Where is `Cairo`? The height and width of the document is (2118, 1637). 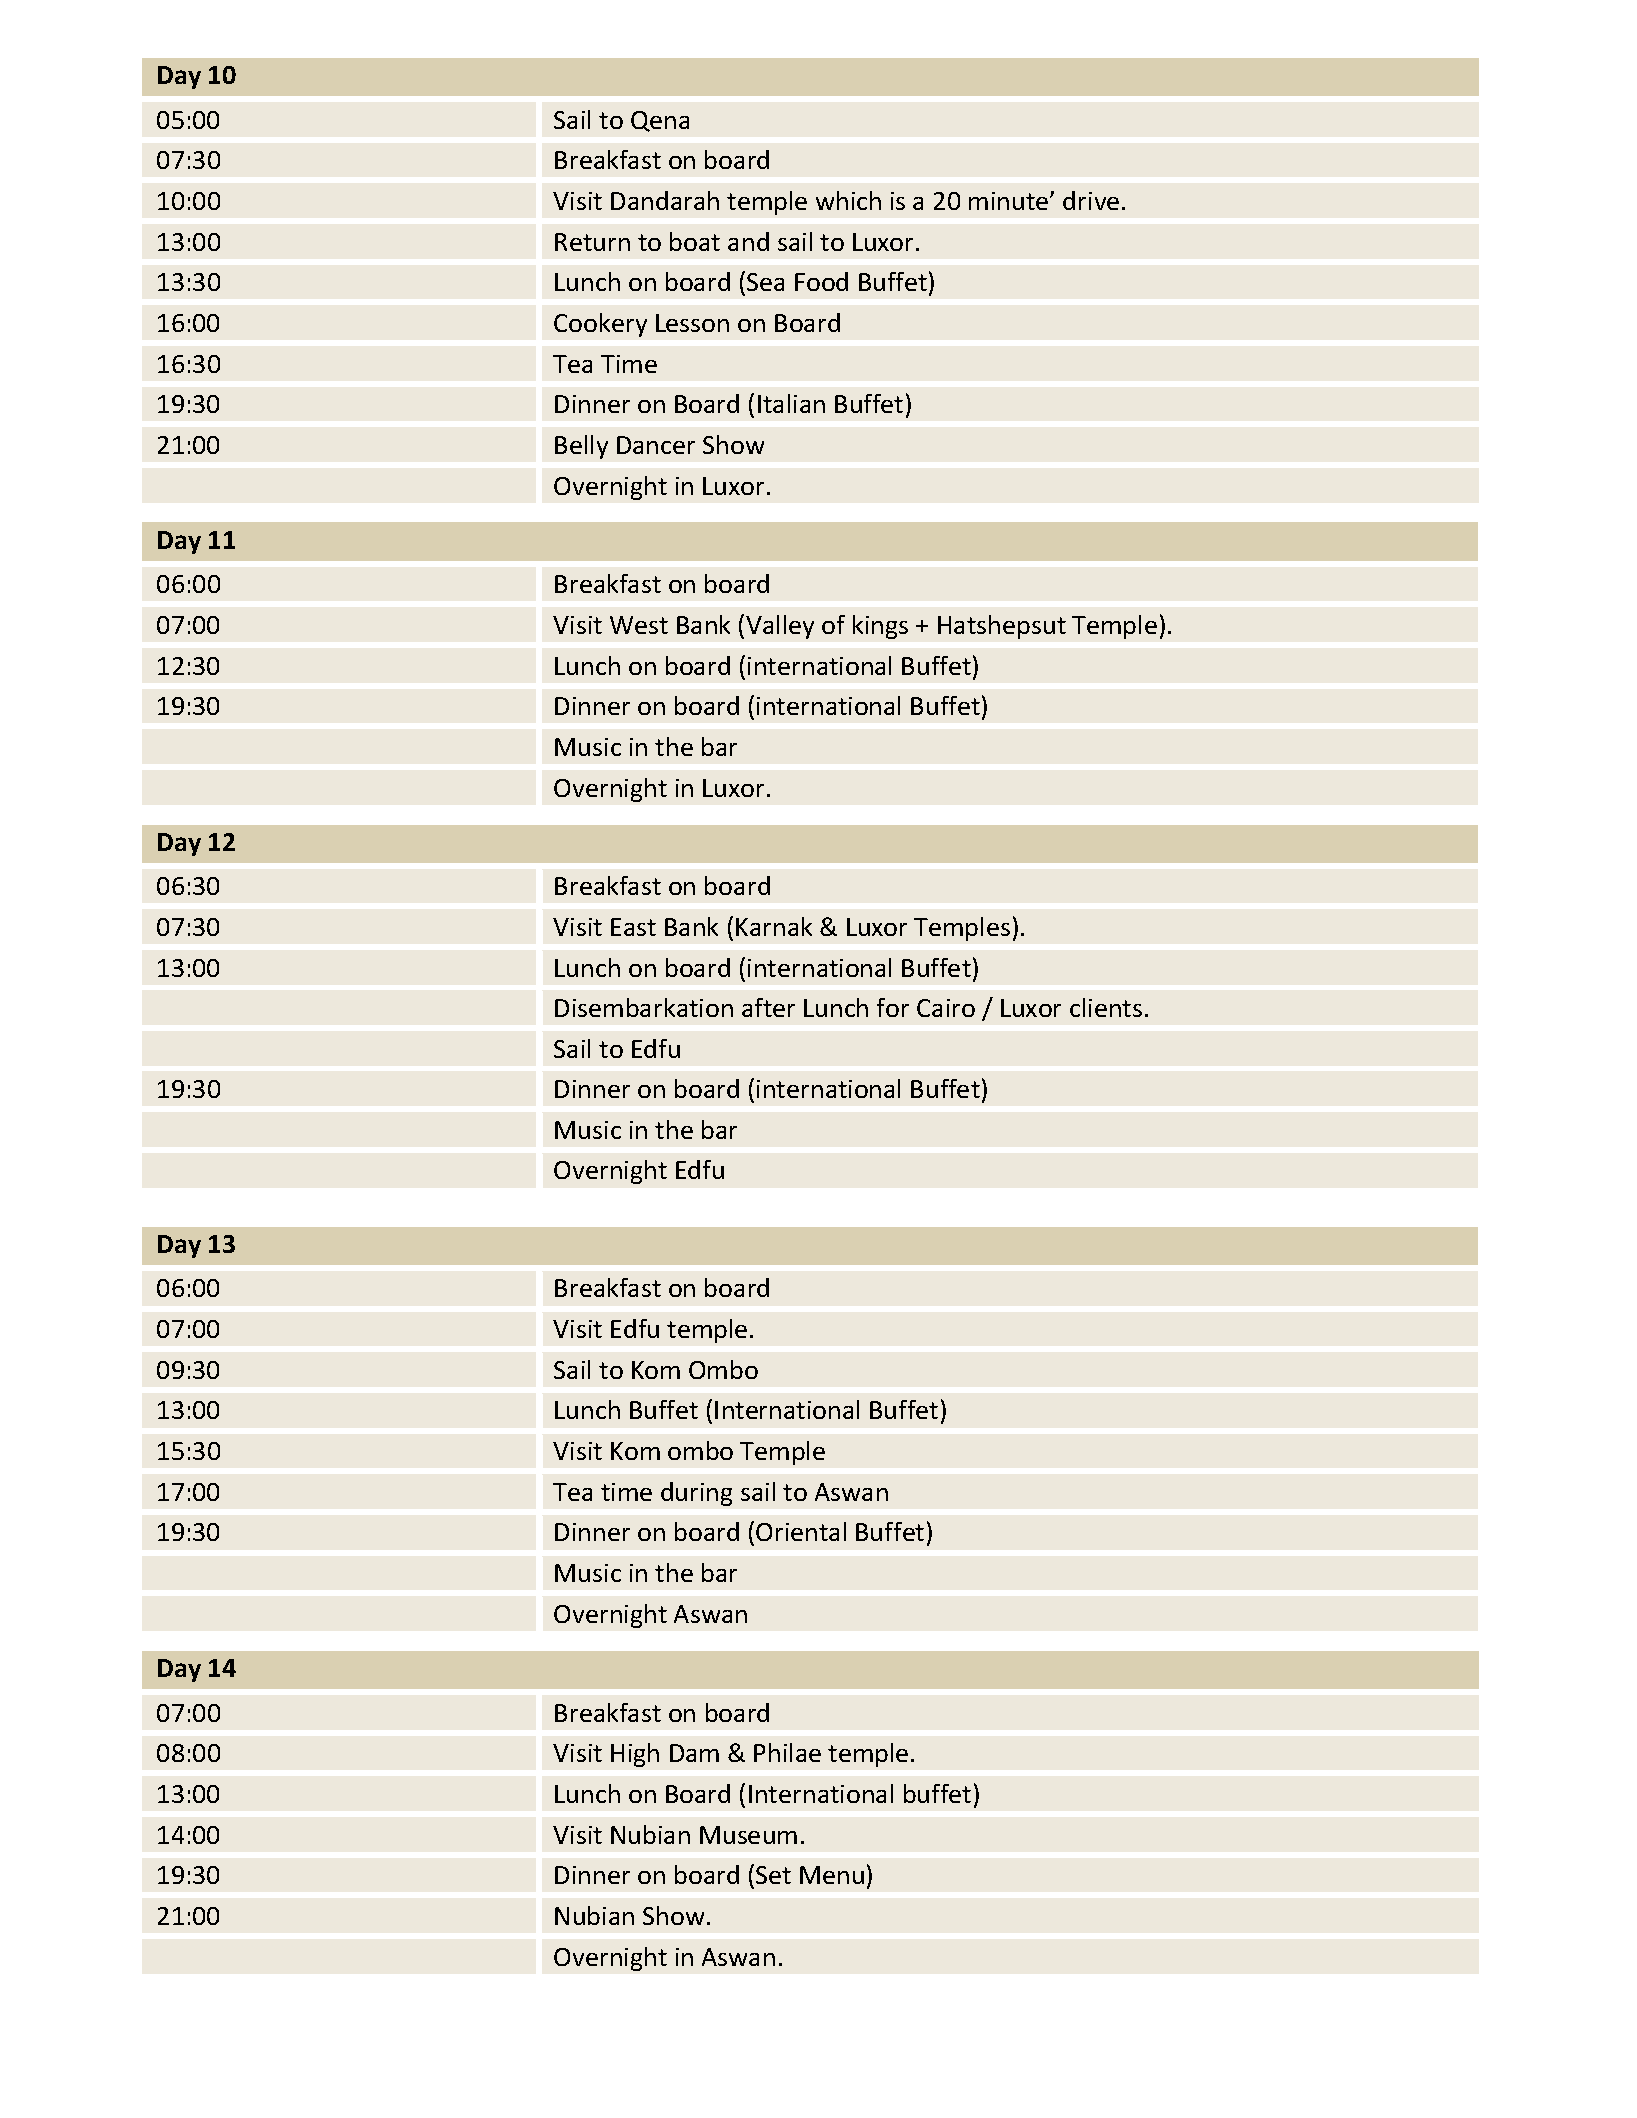
Cairo is located at coordinates (946, 1008).
